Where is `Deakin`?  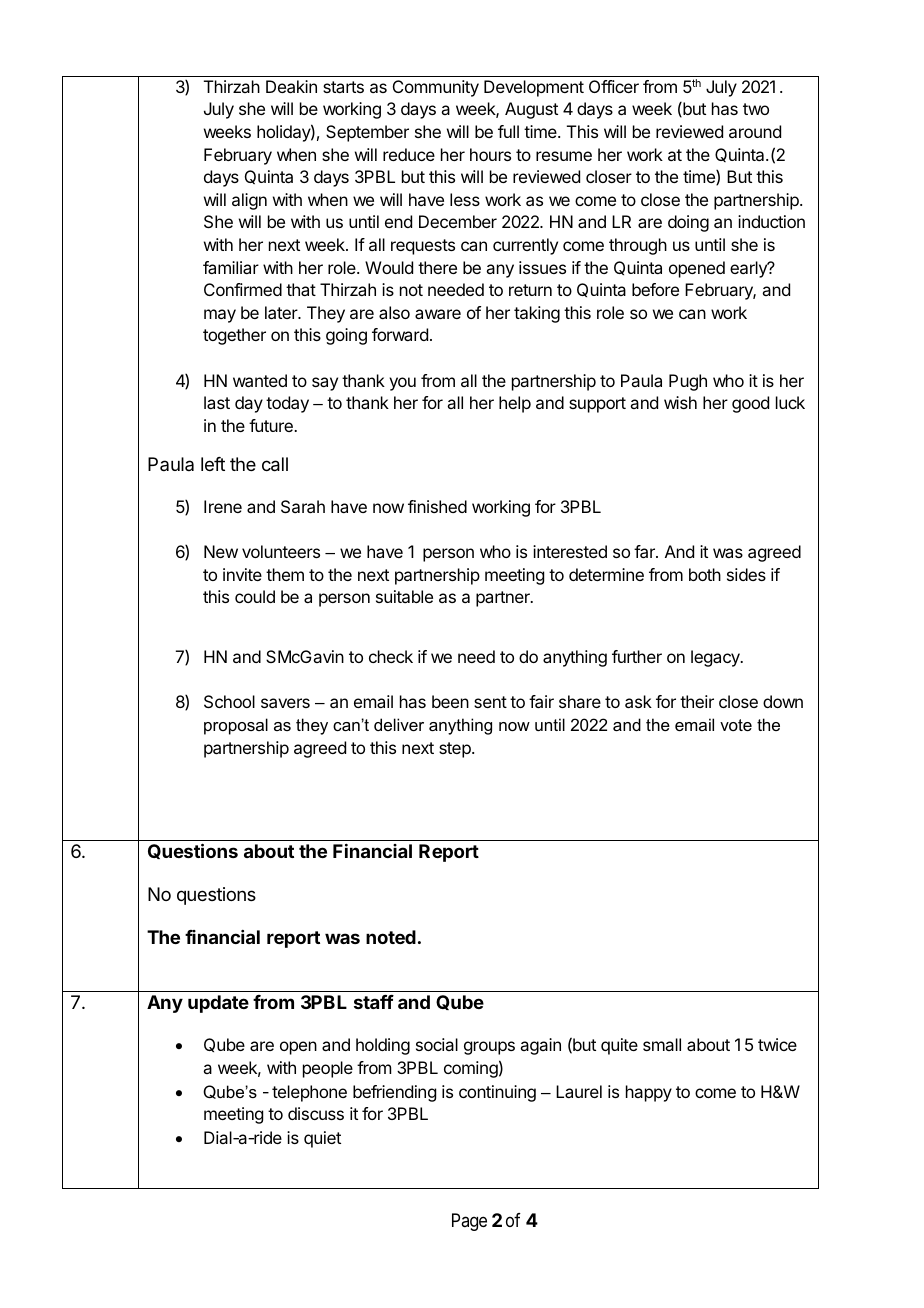
Deakin is located at coordinates (291, 86).
